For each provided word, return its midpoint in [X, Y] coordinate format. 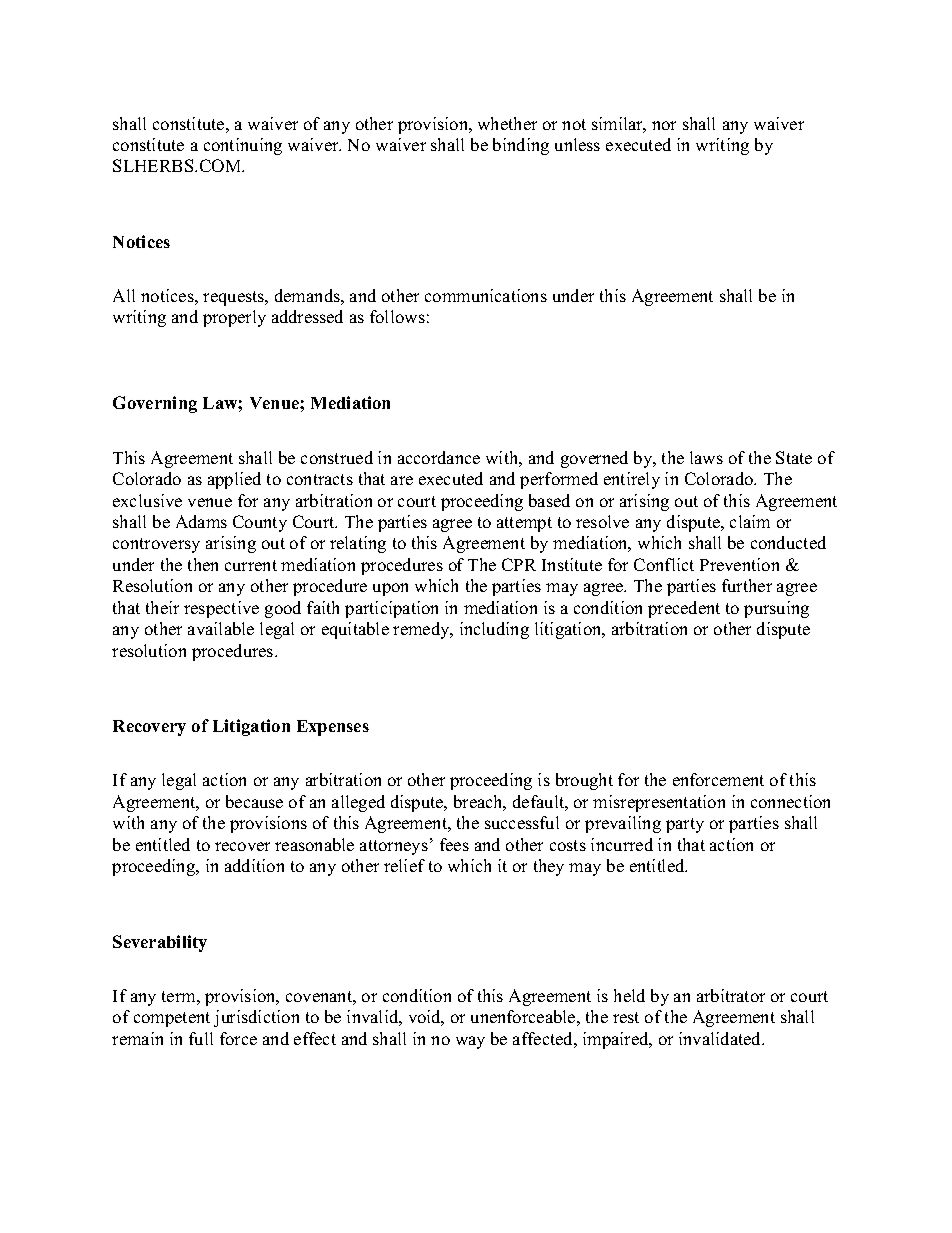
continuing [243, 146]
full [201, 1038]
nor [664, 125]
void [426, 1018]
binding [521, 146]
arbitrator [731, 995]
